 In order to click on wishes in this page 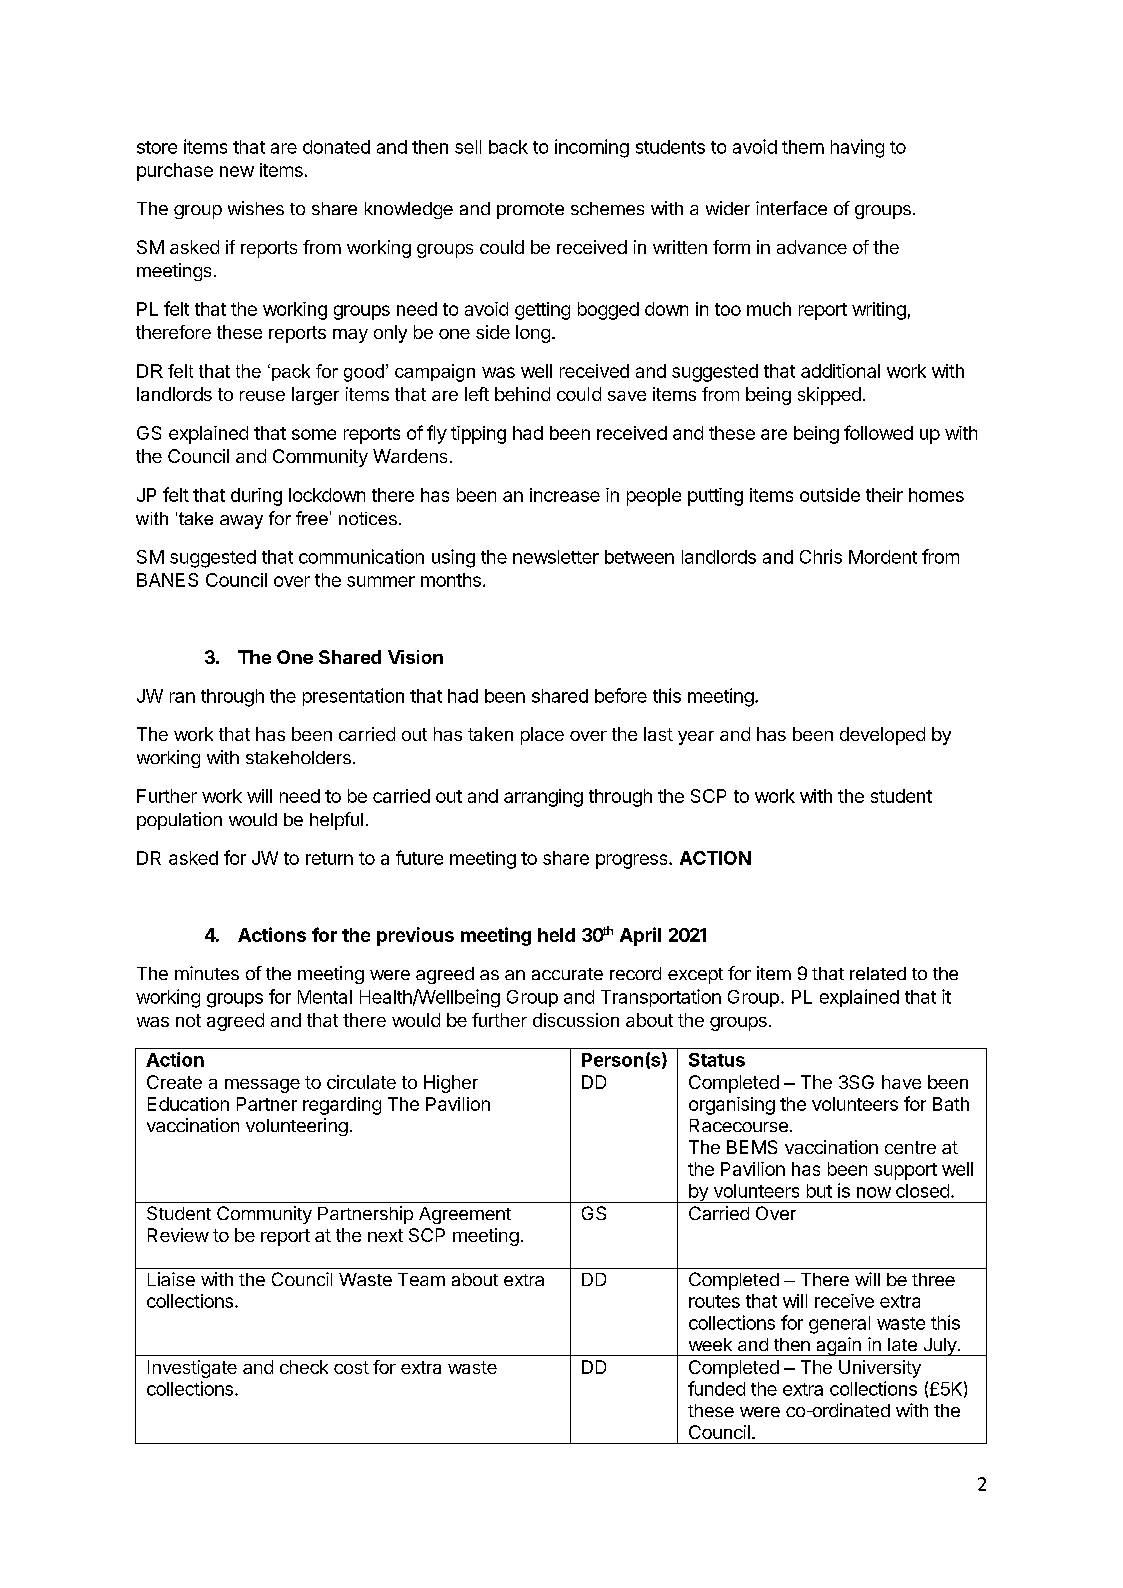, I will do `click(256, 208)`.
